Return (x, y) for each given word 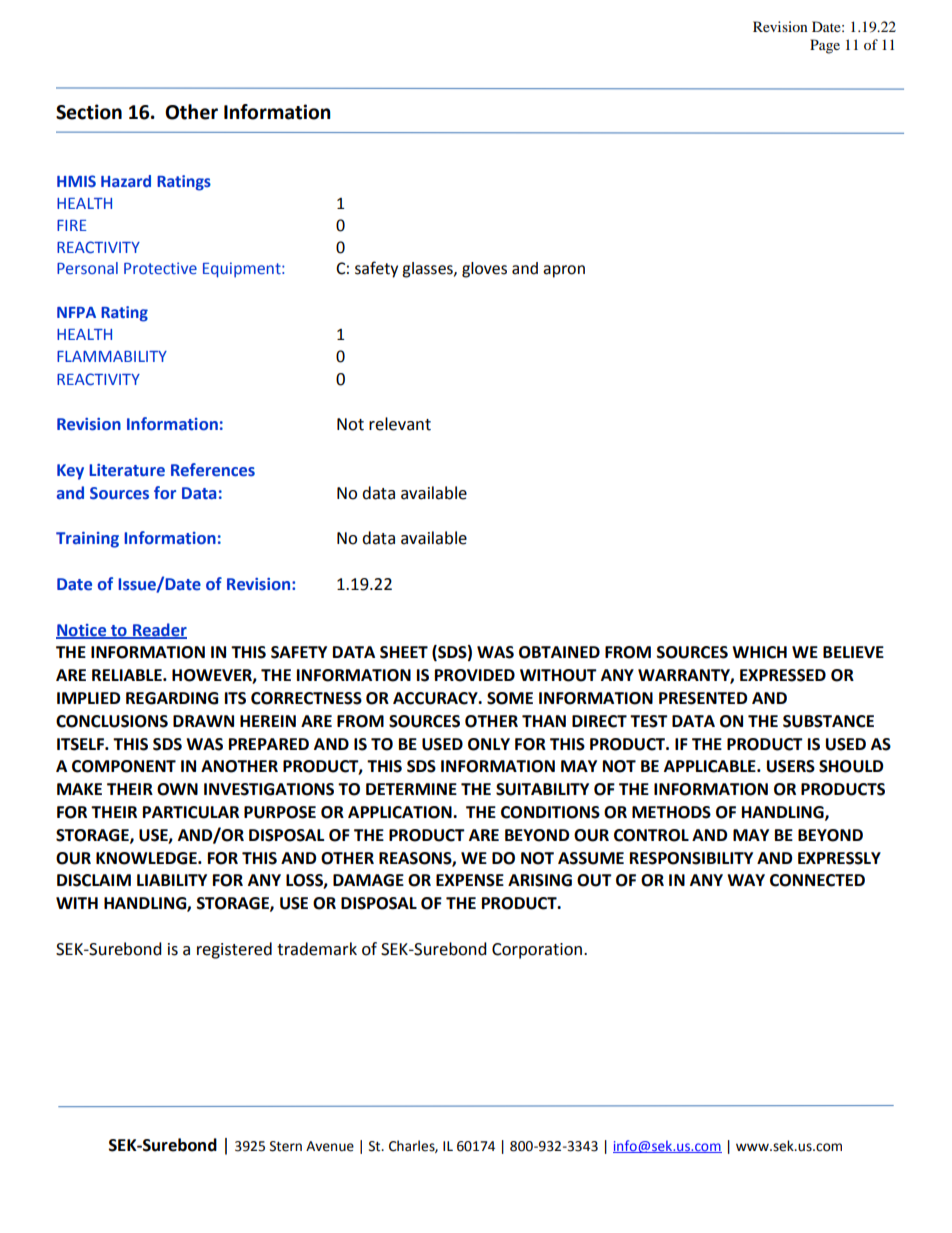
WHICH (759, 652)
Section (89, 112)
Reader (159, 630)
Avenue (330, 1146)
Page (825, 46)
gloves (484, 270)
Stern (286, 1146)
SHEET (404, 652)
